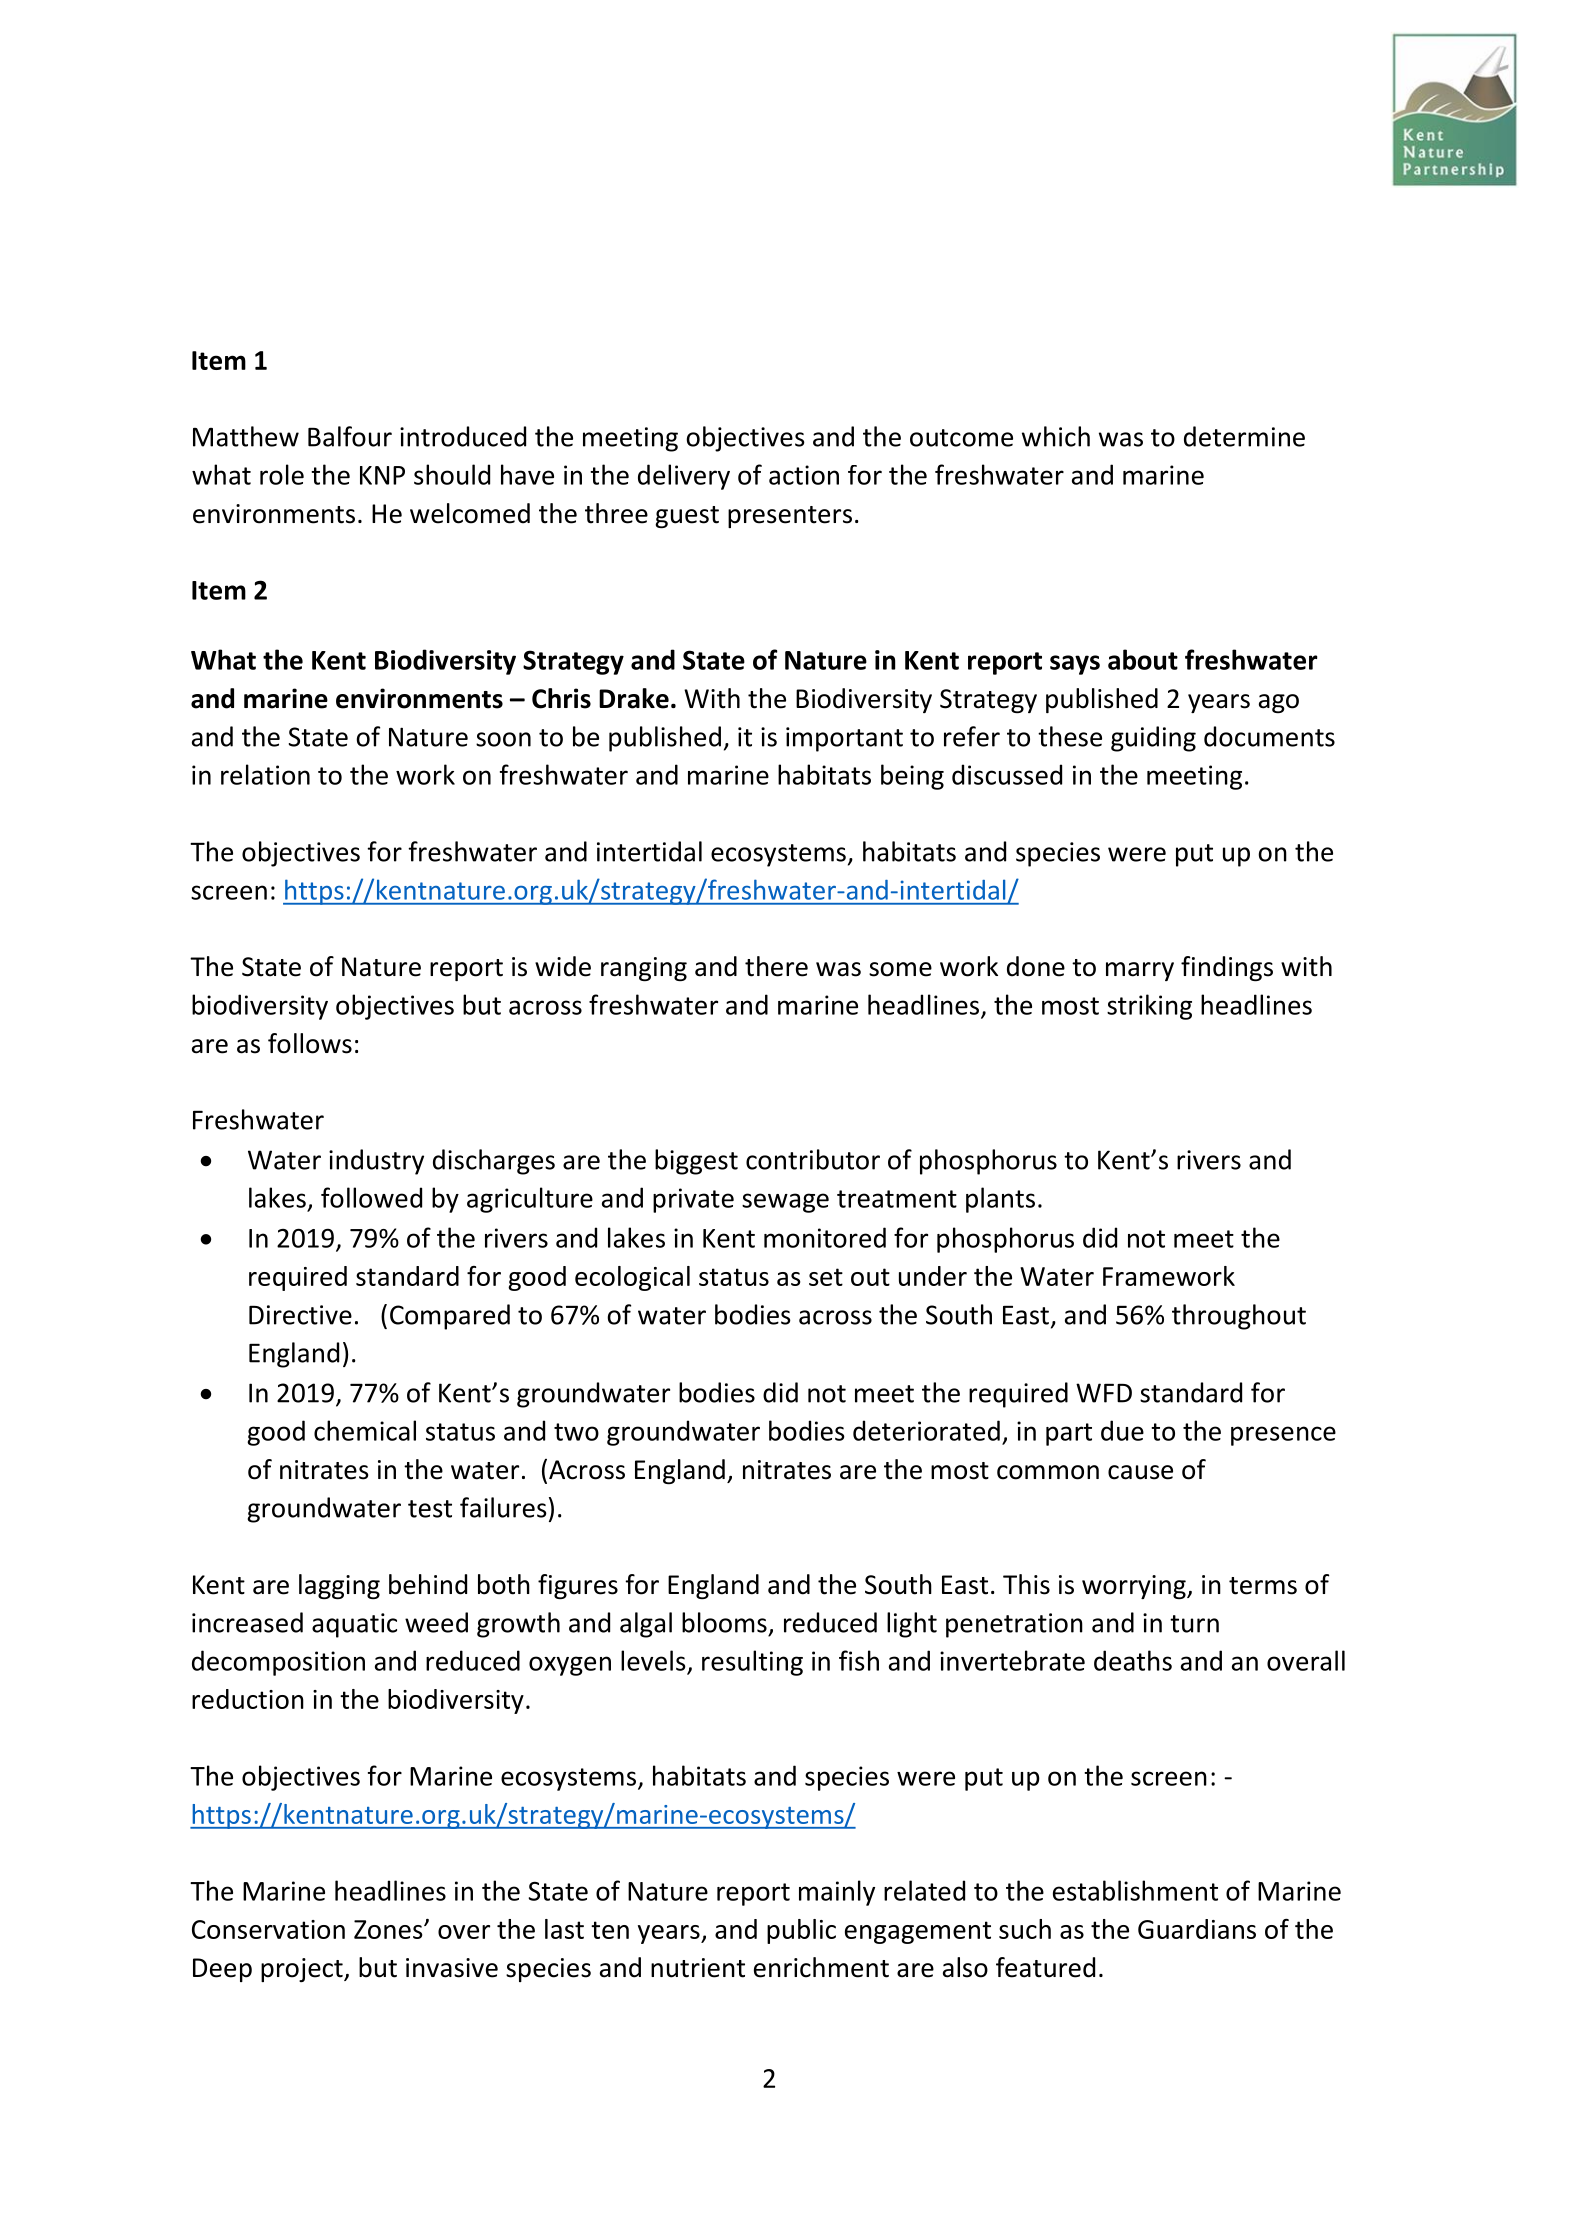 Image resolution: width=1574 pixels, height=2226 pixels. What do you see at coordinates (1244, 436) in the screenshot?
I see `determine` at bounding box center [1244, 436].
